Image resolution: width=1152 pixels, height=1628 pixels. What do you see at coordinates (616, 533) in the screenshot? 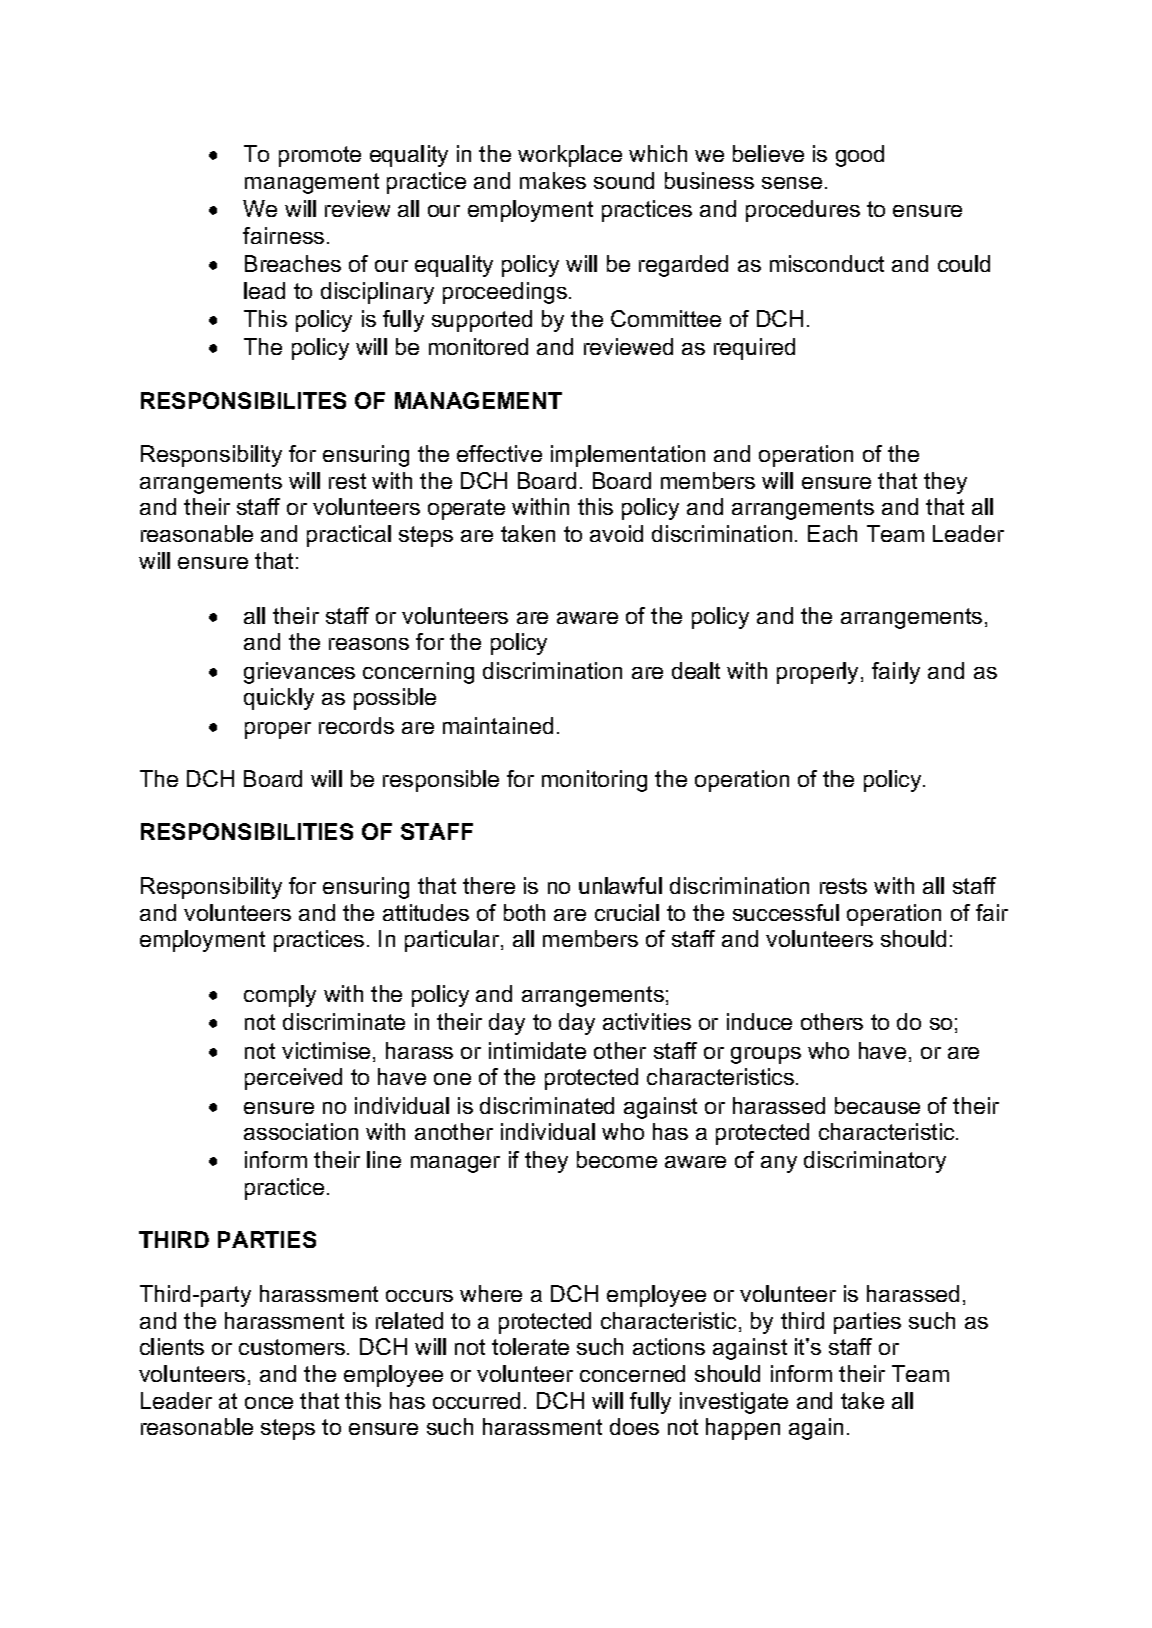
I see `avoid` at bounding box center [616, 533].
